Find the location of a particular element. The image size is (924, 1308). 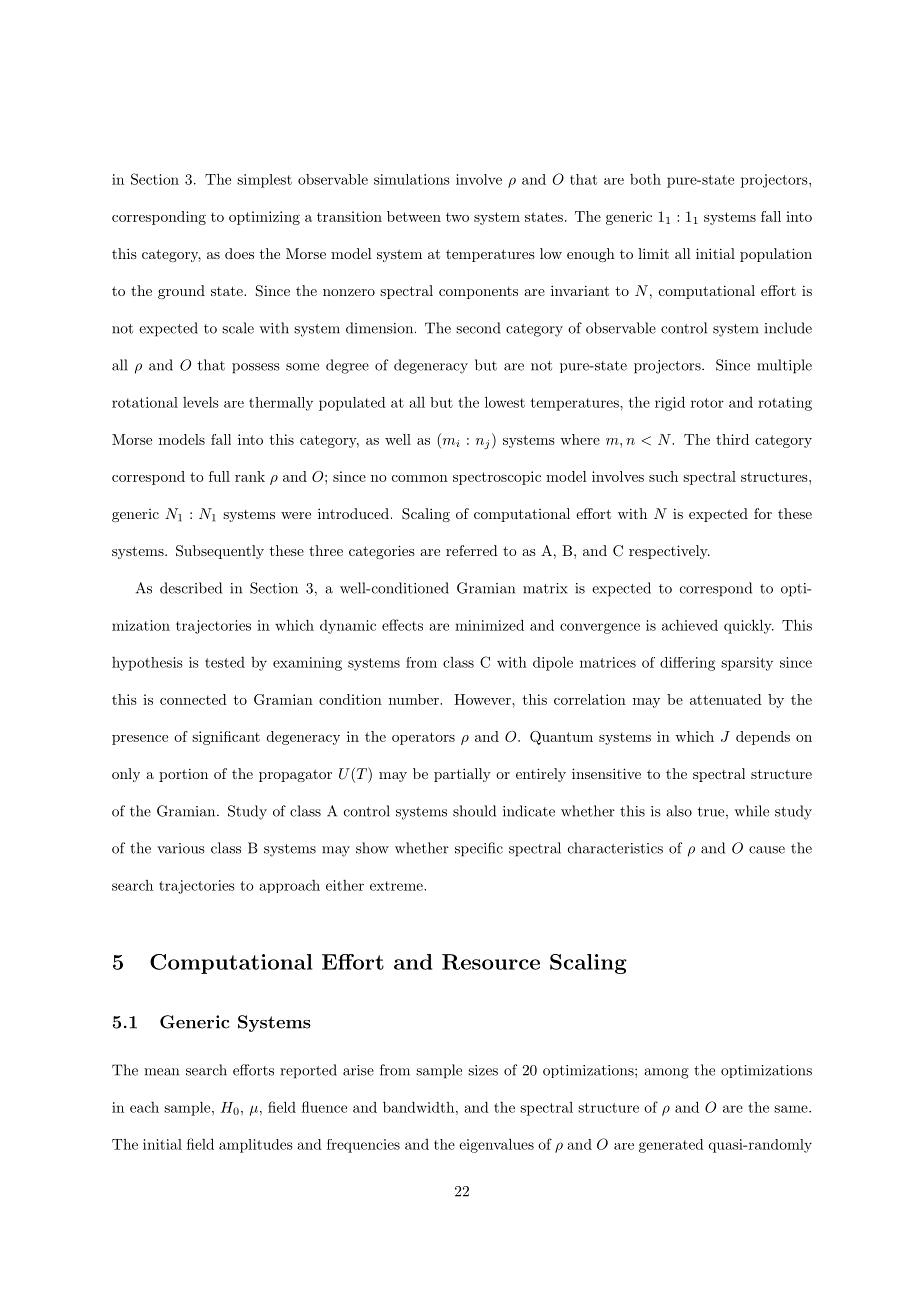

described is located at coordinates (191, 588).
